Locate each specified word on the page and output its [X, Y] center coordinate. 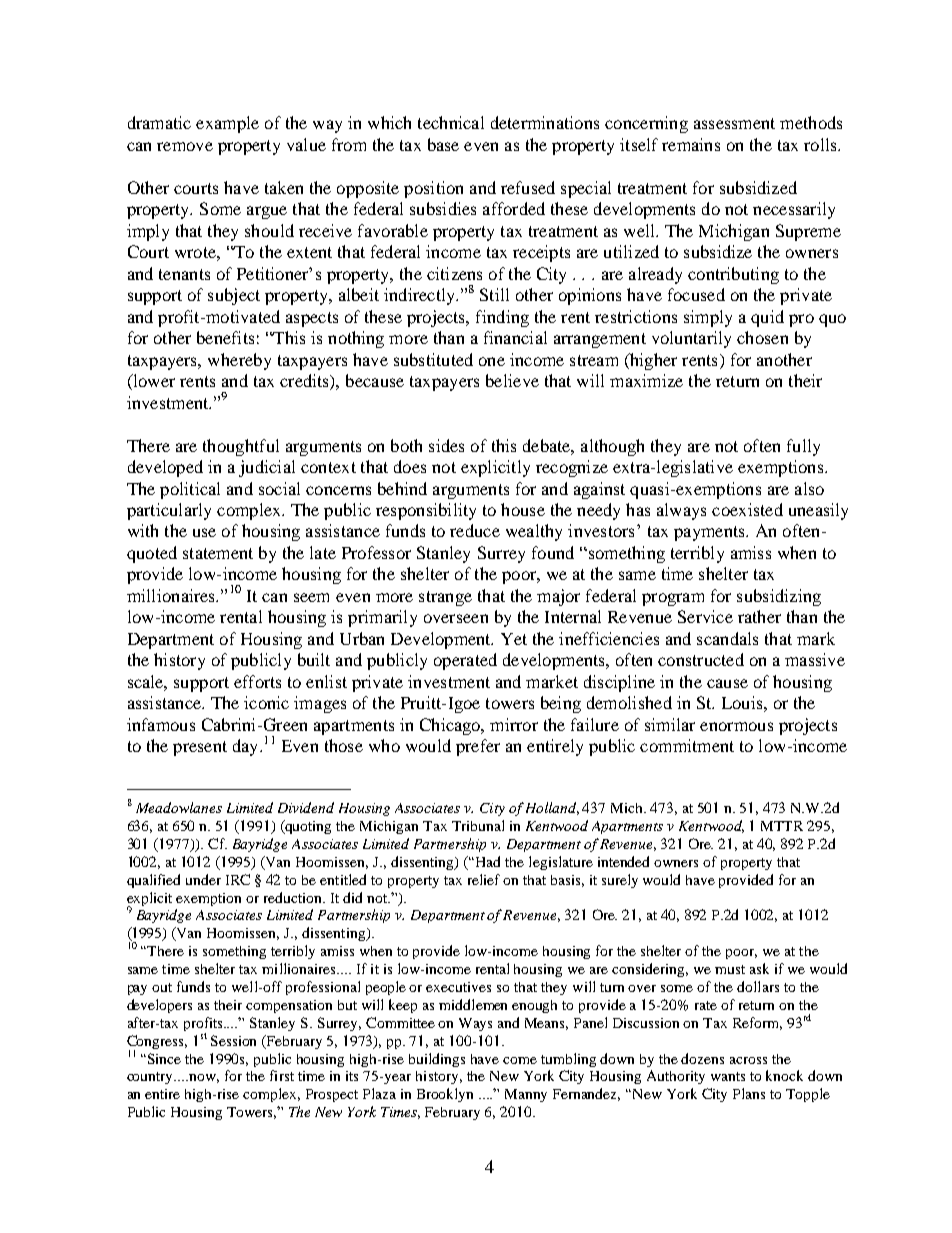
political [190, 490]
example [227, 124]
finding [502, 318]
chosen [762, 337]
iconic [266, 702]
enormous [736, 726]
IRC [238, 879]
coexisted [747, 509]
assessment [734, 123]
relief [484, 879]
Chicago [451, 726]
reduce [475, 530]
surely [620, 881]
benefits [225, 337]
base [443, 144]
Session [233, 1040]
